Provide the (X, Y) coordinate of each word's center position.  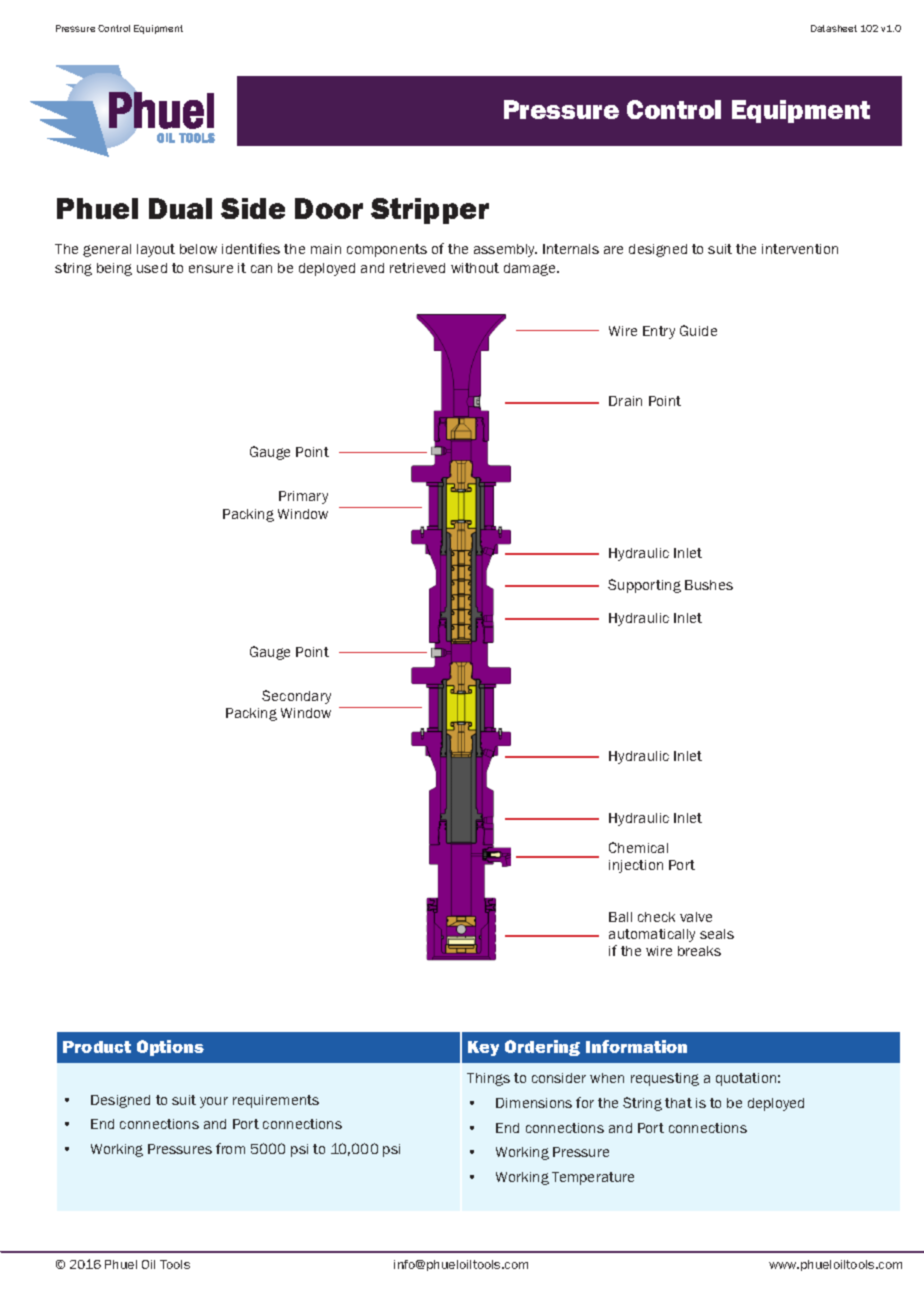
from (230, 1148)
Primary (303, 497)
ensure (211, 269)
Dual (180, 208)
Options (170, 1048)
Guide (698, 330)
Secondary (296, 697)
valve (696, 917)
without (475, 268)
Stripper (430, 211)
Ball (620, 917)
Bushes (709, 585)
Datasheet (834, 28)
